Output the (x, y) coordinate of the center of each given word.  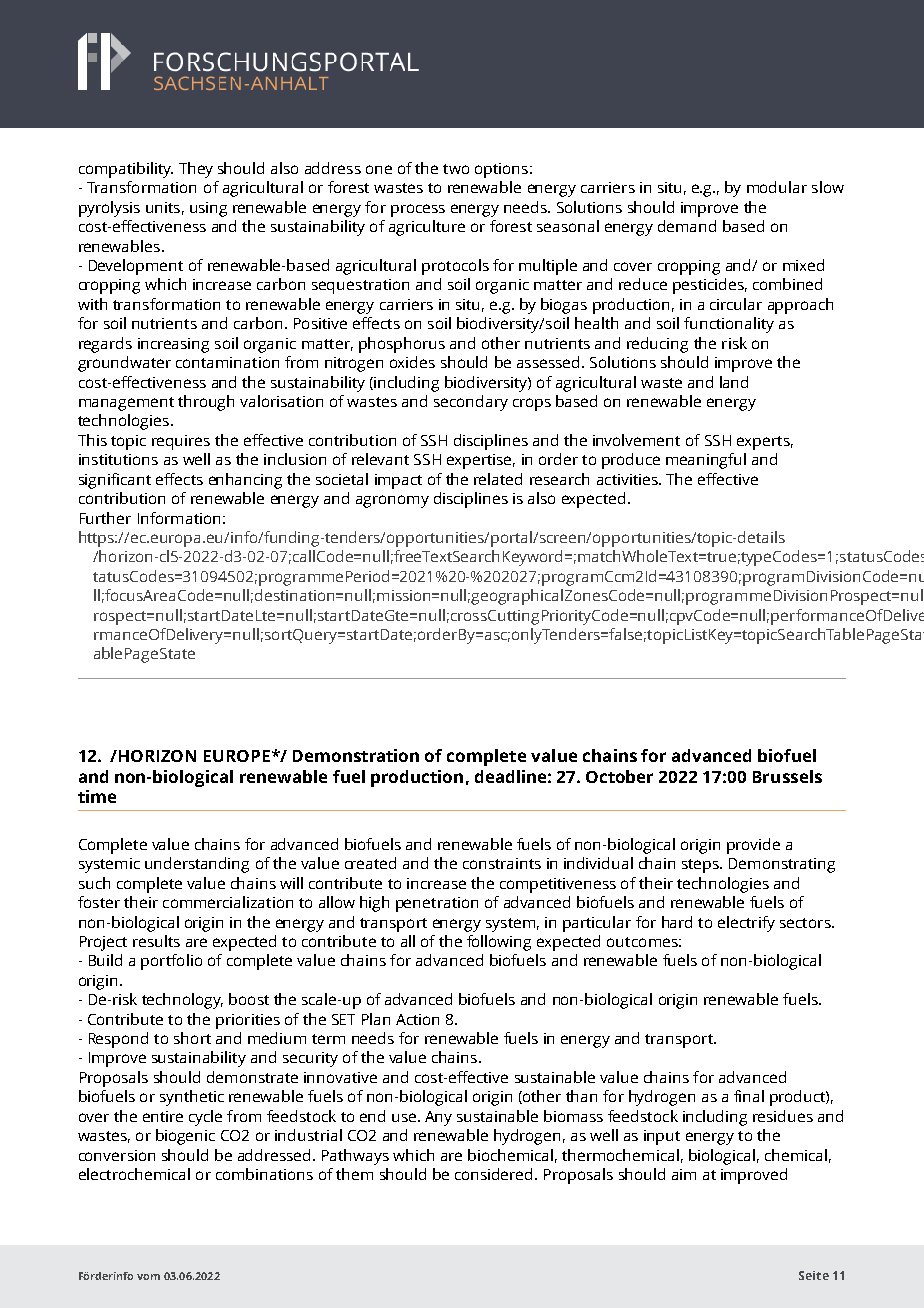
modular (777, 187)
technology (182, 1001)
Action (417, 1019)
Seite (814, 1275)
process (418, 210)
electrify (746, 924)
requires (181, 442)
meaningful (706, 461)
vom (148, 1277)
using (208, 209)
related (498, 479)
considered (493, 1174)
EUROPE (237, 756)
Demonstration (356, 755)
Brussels (787, 776)
